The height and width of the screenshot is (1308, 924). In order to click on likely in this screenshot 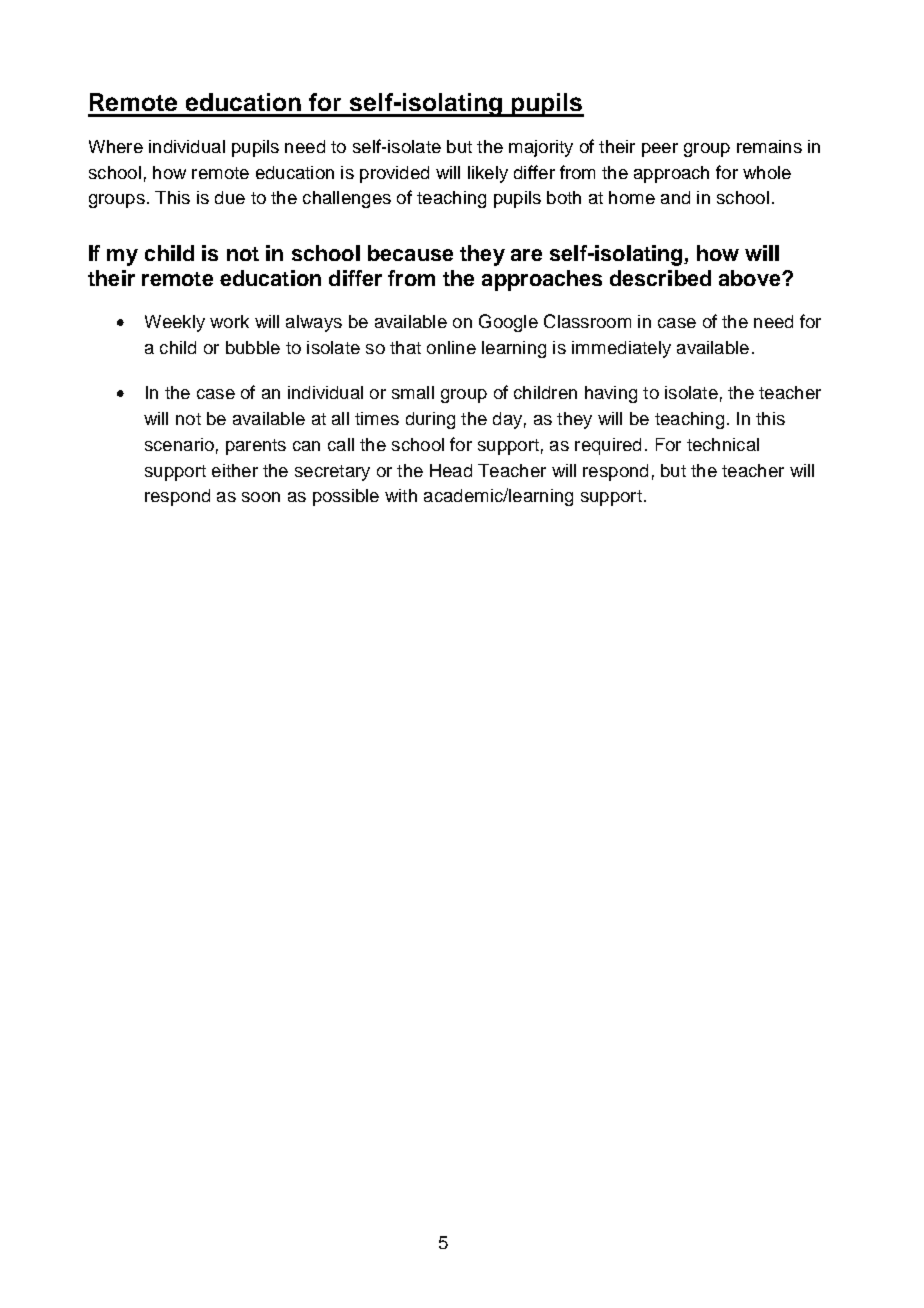, I will do `click(488, 174)`.
